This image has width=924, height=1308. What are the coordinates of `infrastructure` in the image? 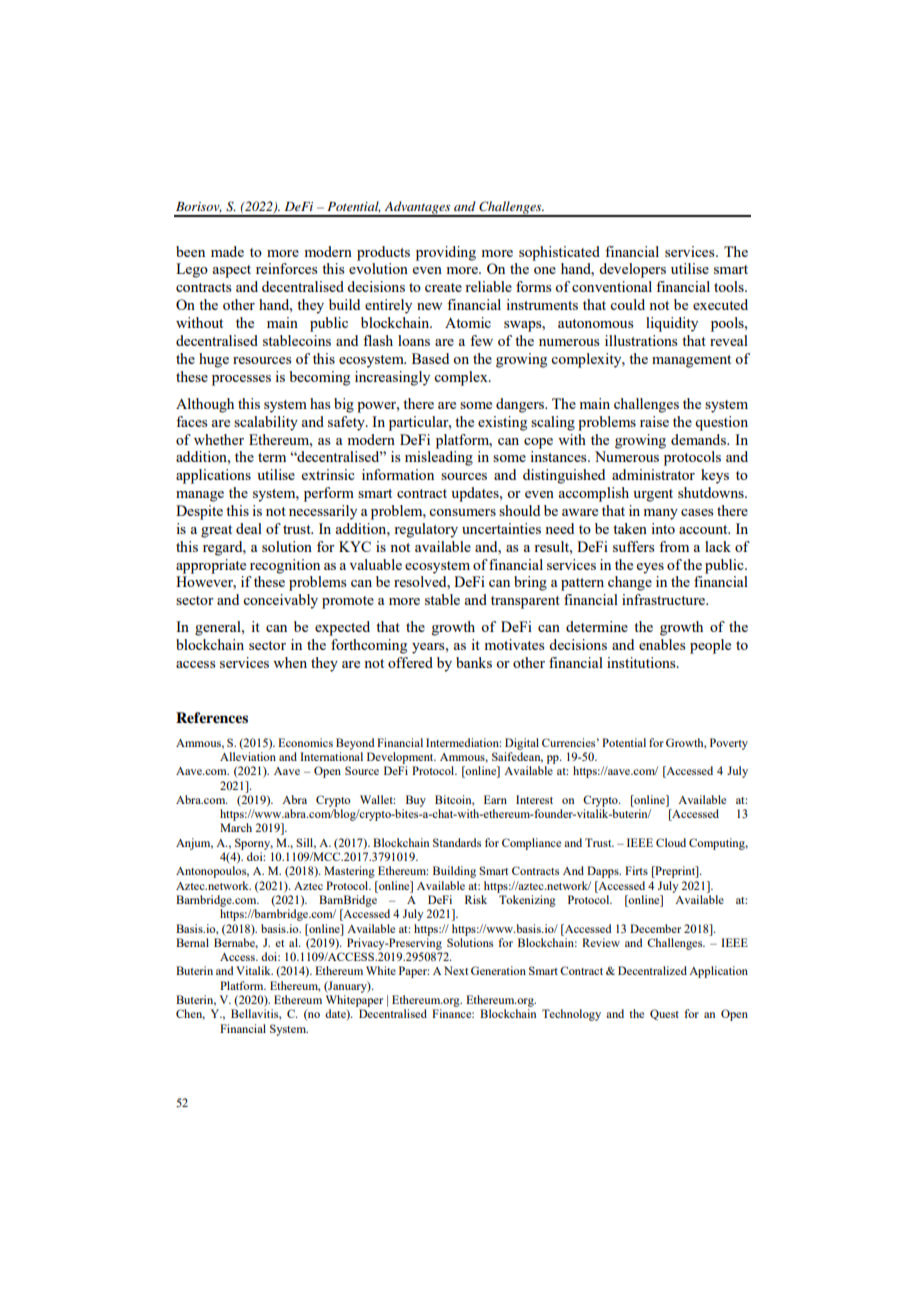 It's located at (664, 599).
